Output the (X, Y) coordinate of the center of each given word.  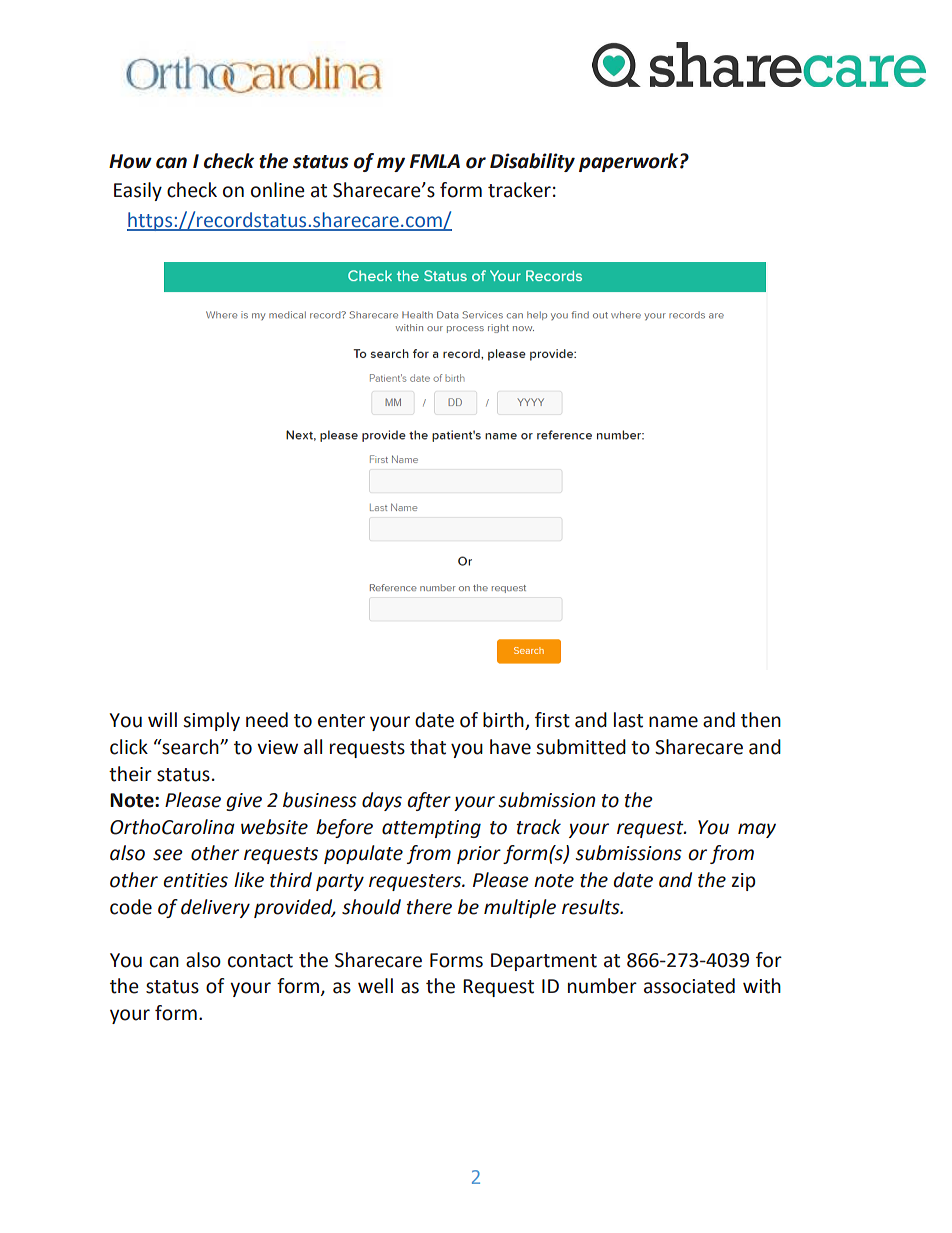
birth (504, 721)
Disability (532, 162)
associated (689, 986)
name (673, 722)
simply (212, 721)
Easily (138, 191)
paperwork (630, 162)
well (375, 986)
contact (260, 961)
